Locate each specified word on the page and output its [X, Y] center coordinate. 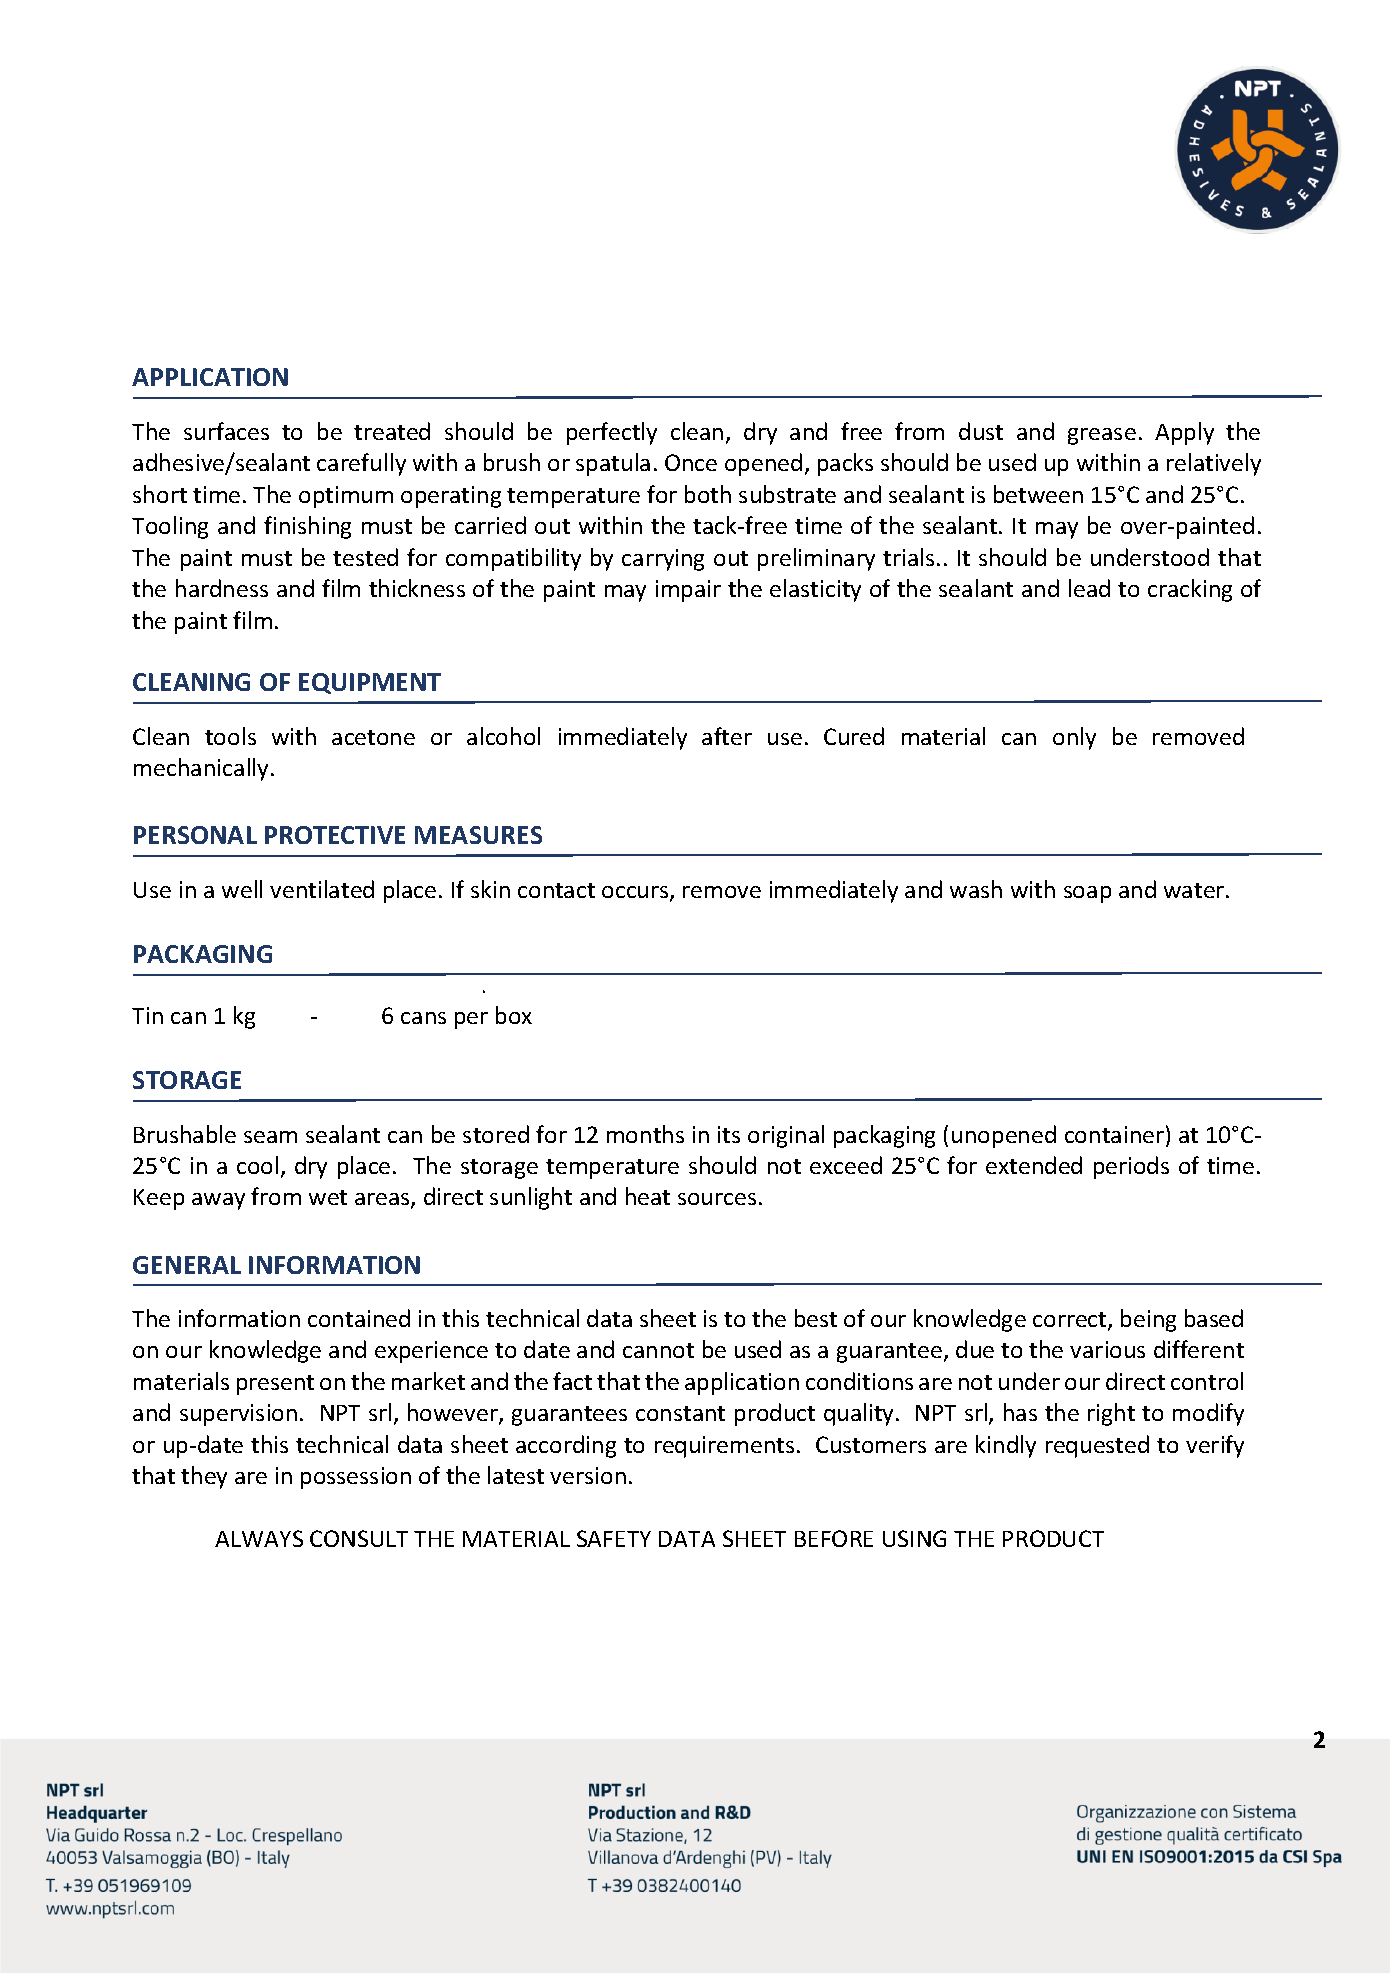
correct [1071, 1321]
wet [328, 1197]
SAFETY [614, 1538]
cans [423, 1018]
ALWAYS [259, 1538]
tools [230, 736]
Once [691, 462]
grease [1102, 436]
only [1074, 738]
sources [717, 1199]
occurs [636, 893]
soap [1087, 894]
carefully [361, 464]
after [727, 736]
